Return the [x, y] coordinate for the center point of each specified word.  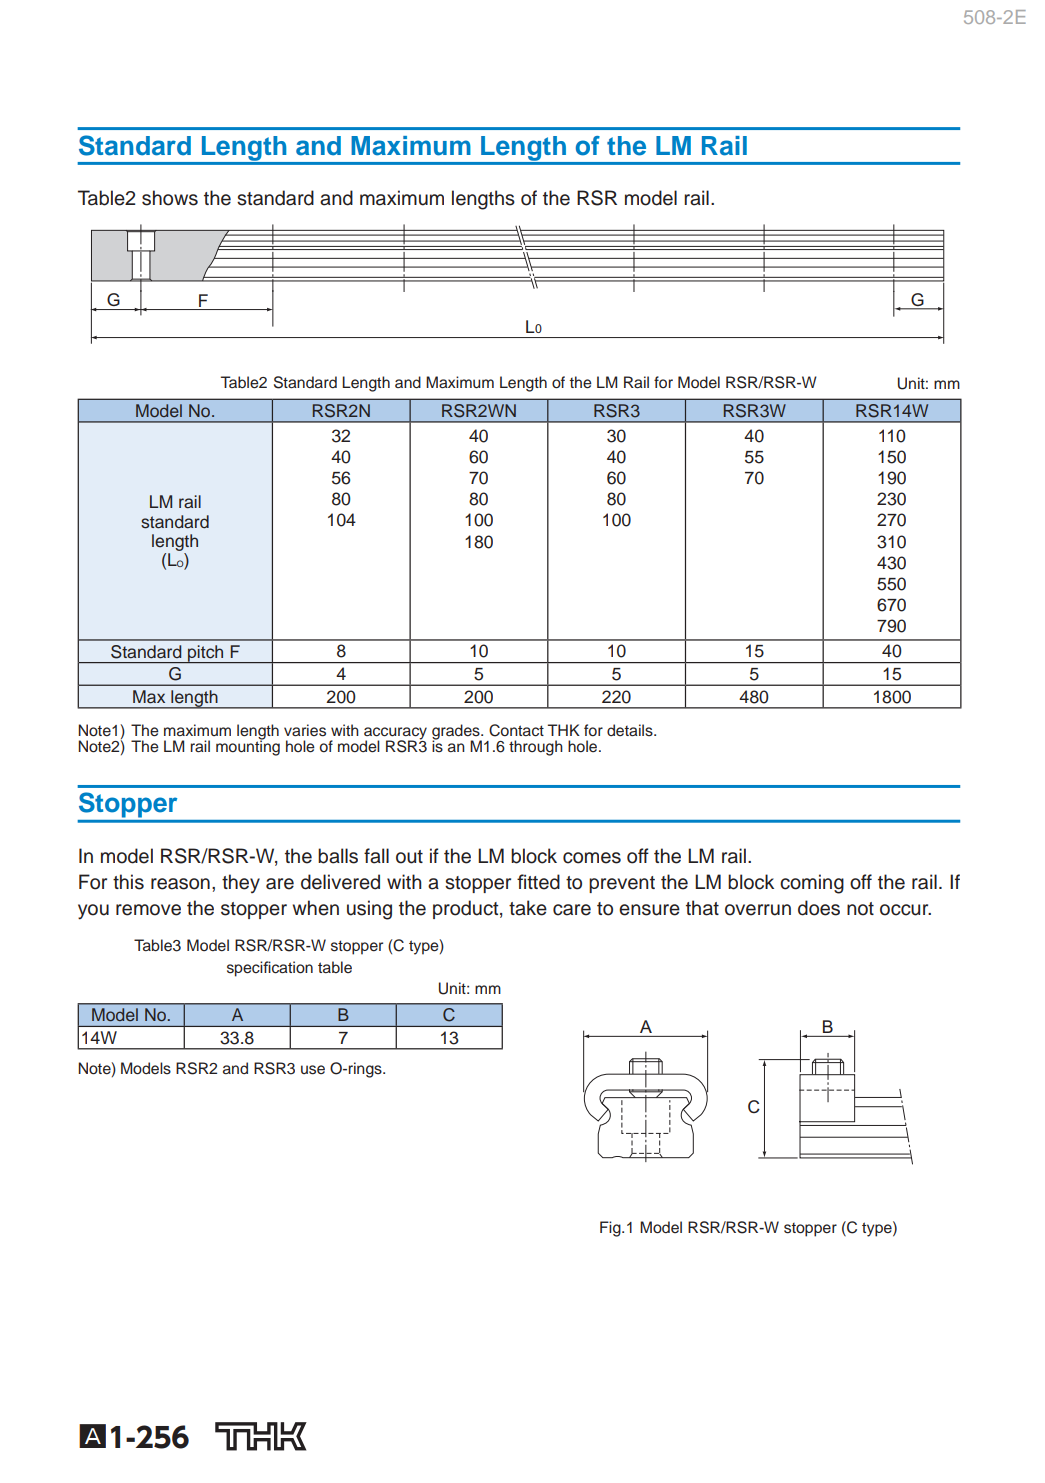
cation [292, 967]
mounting [248, 747]
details [631, 730]
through [536, 748]
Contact [516, 730]
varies [305, 730]
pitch [206, 654]
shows [170, 198]
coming [812, 884]
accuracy [395, 734]
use [313, 1070]
